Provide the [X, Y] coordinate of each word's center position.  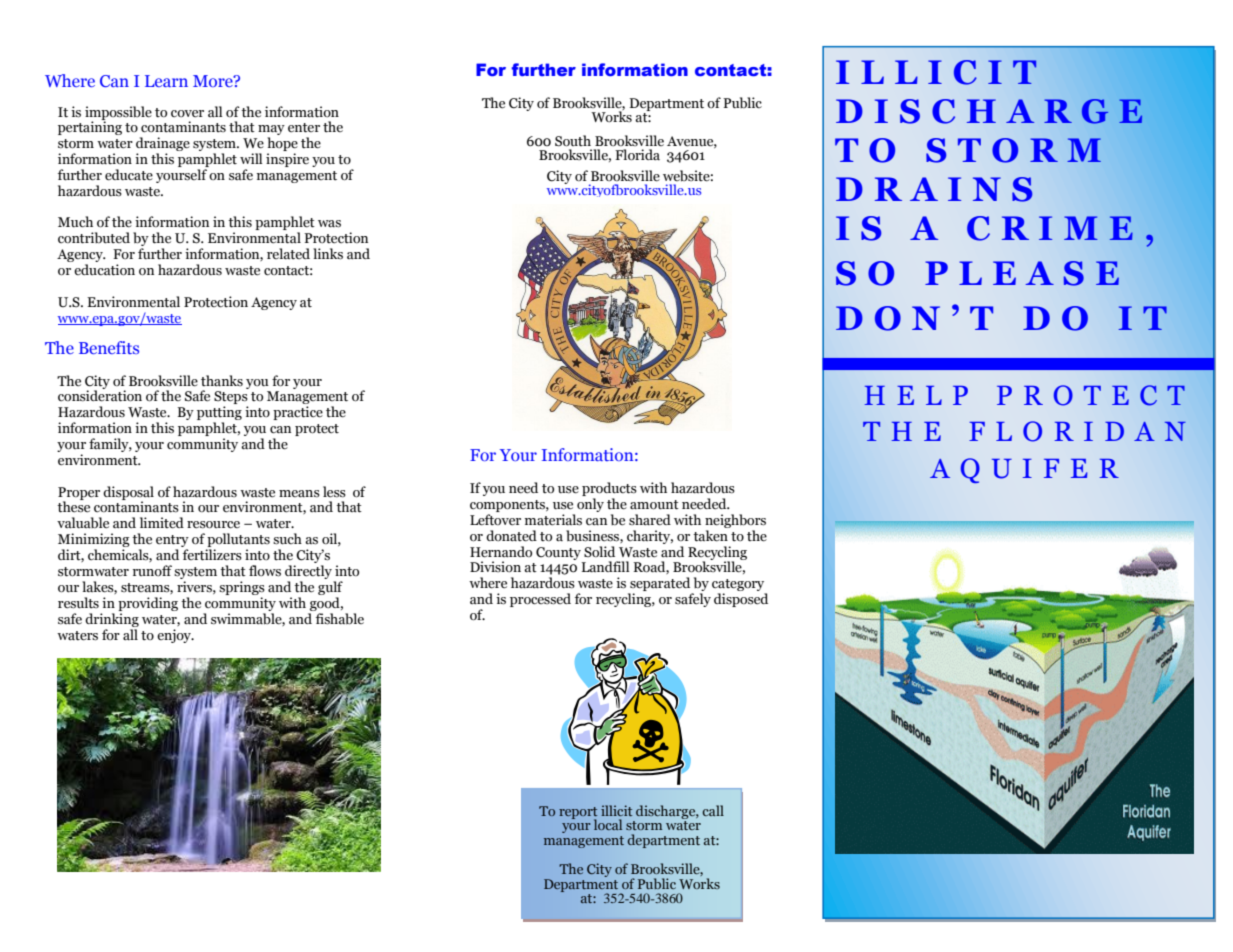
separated [660, 585]
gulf [330, 589]
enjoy [175, 636]
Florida [637, 155]
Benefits [109, 347]
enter [304, 128]
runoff [152, 570]
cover [187, 114]
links [328, 254]
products [609, 489]
